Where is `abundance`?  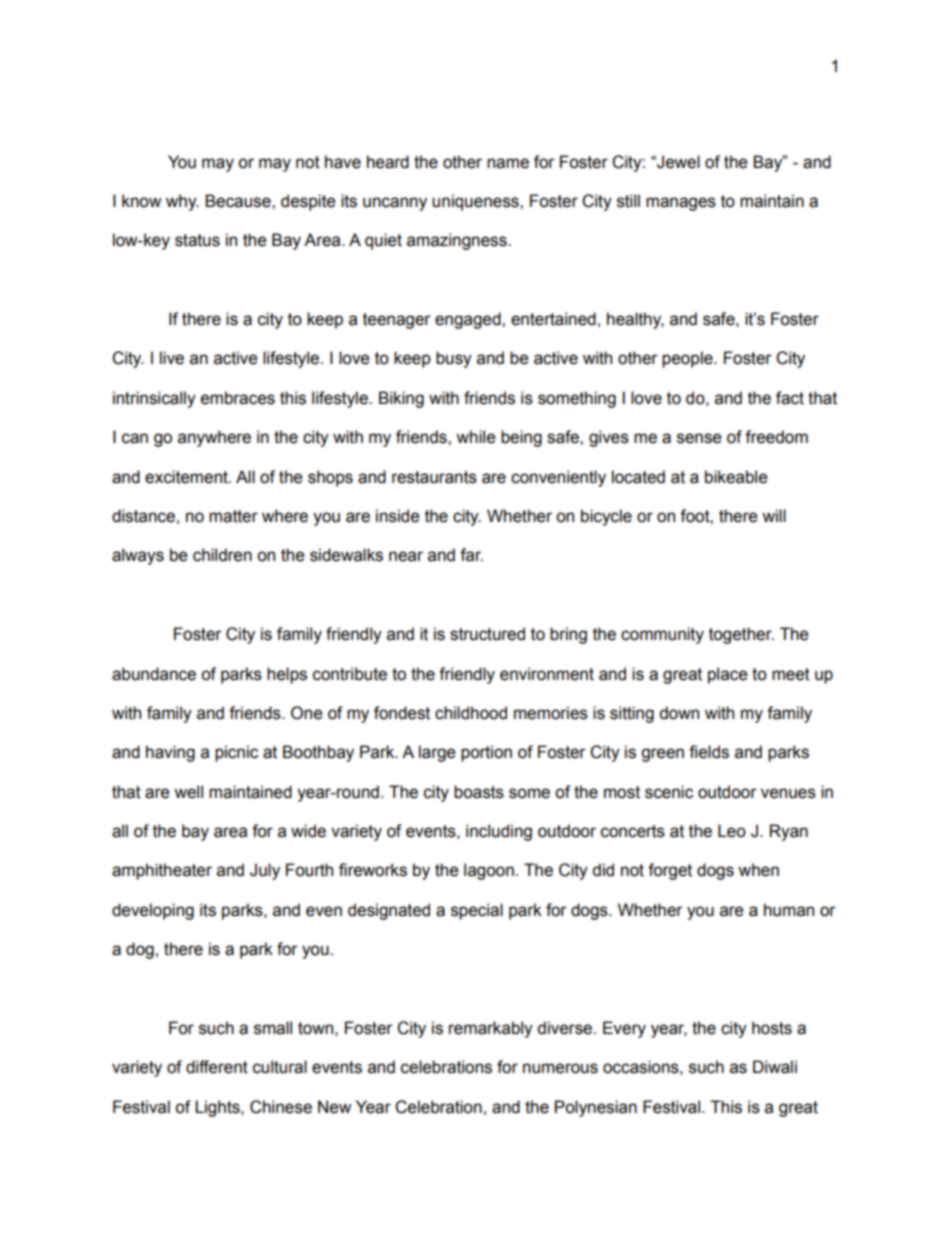
abundance is located at coordinates (154, 674).
